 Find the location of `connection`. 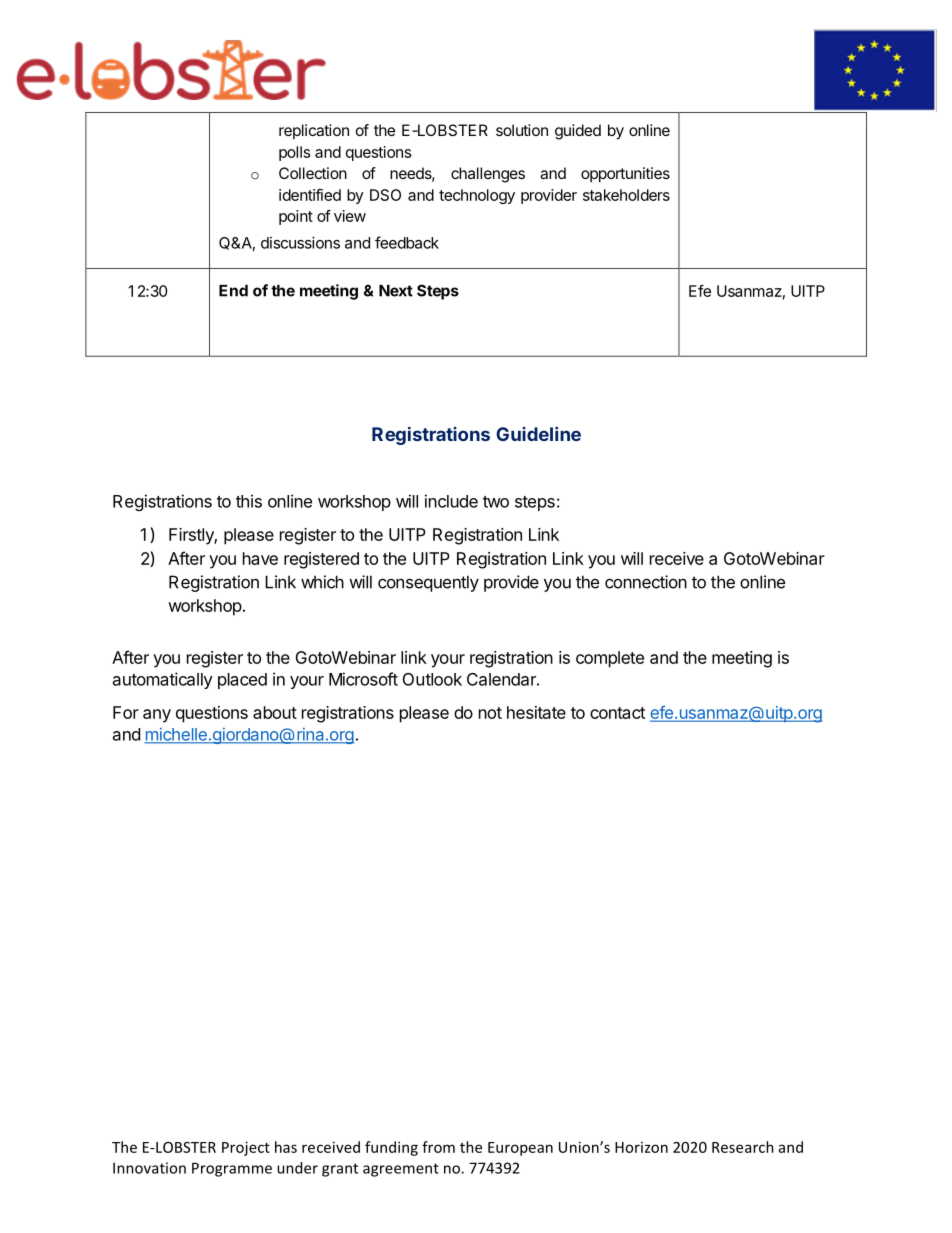

connection is located at coordinates (646, 582).
